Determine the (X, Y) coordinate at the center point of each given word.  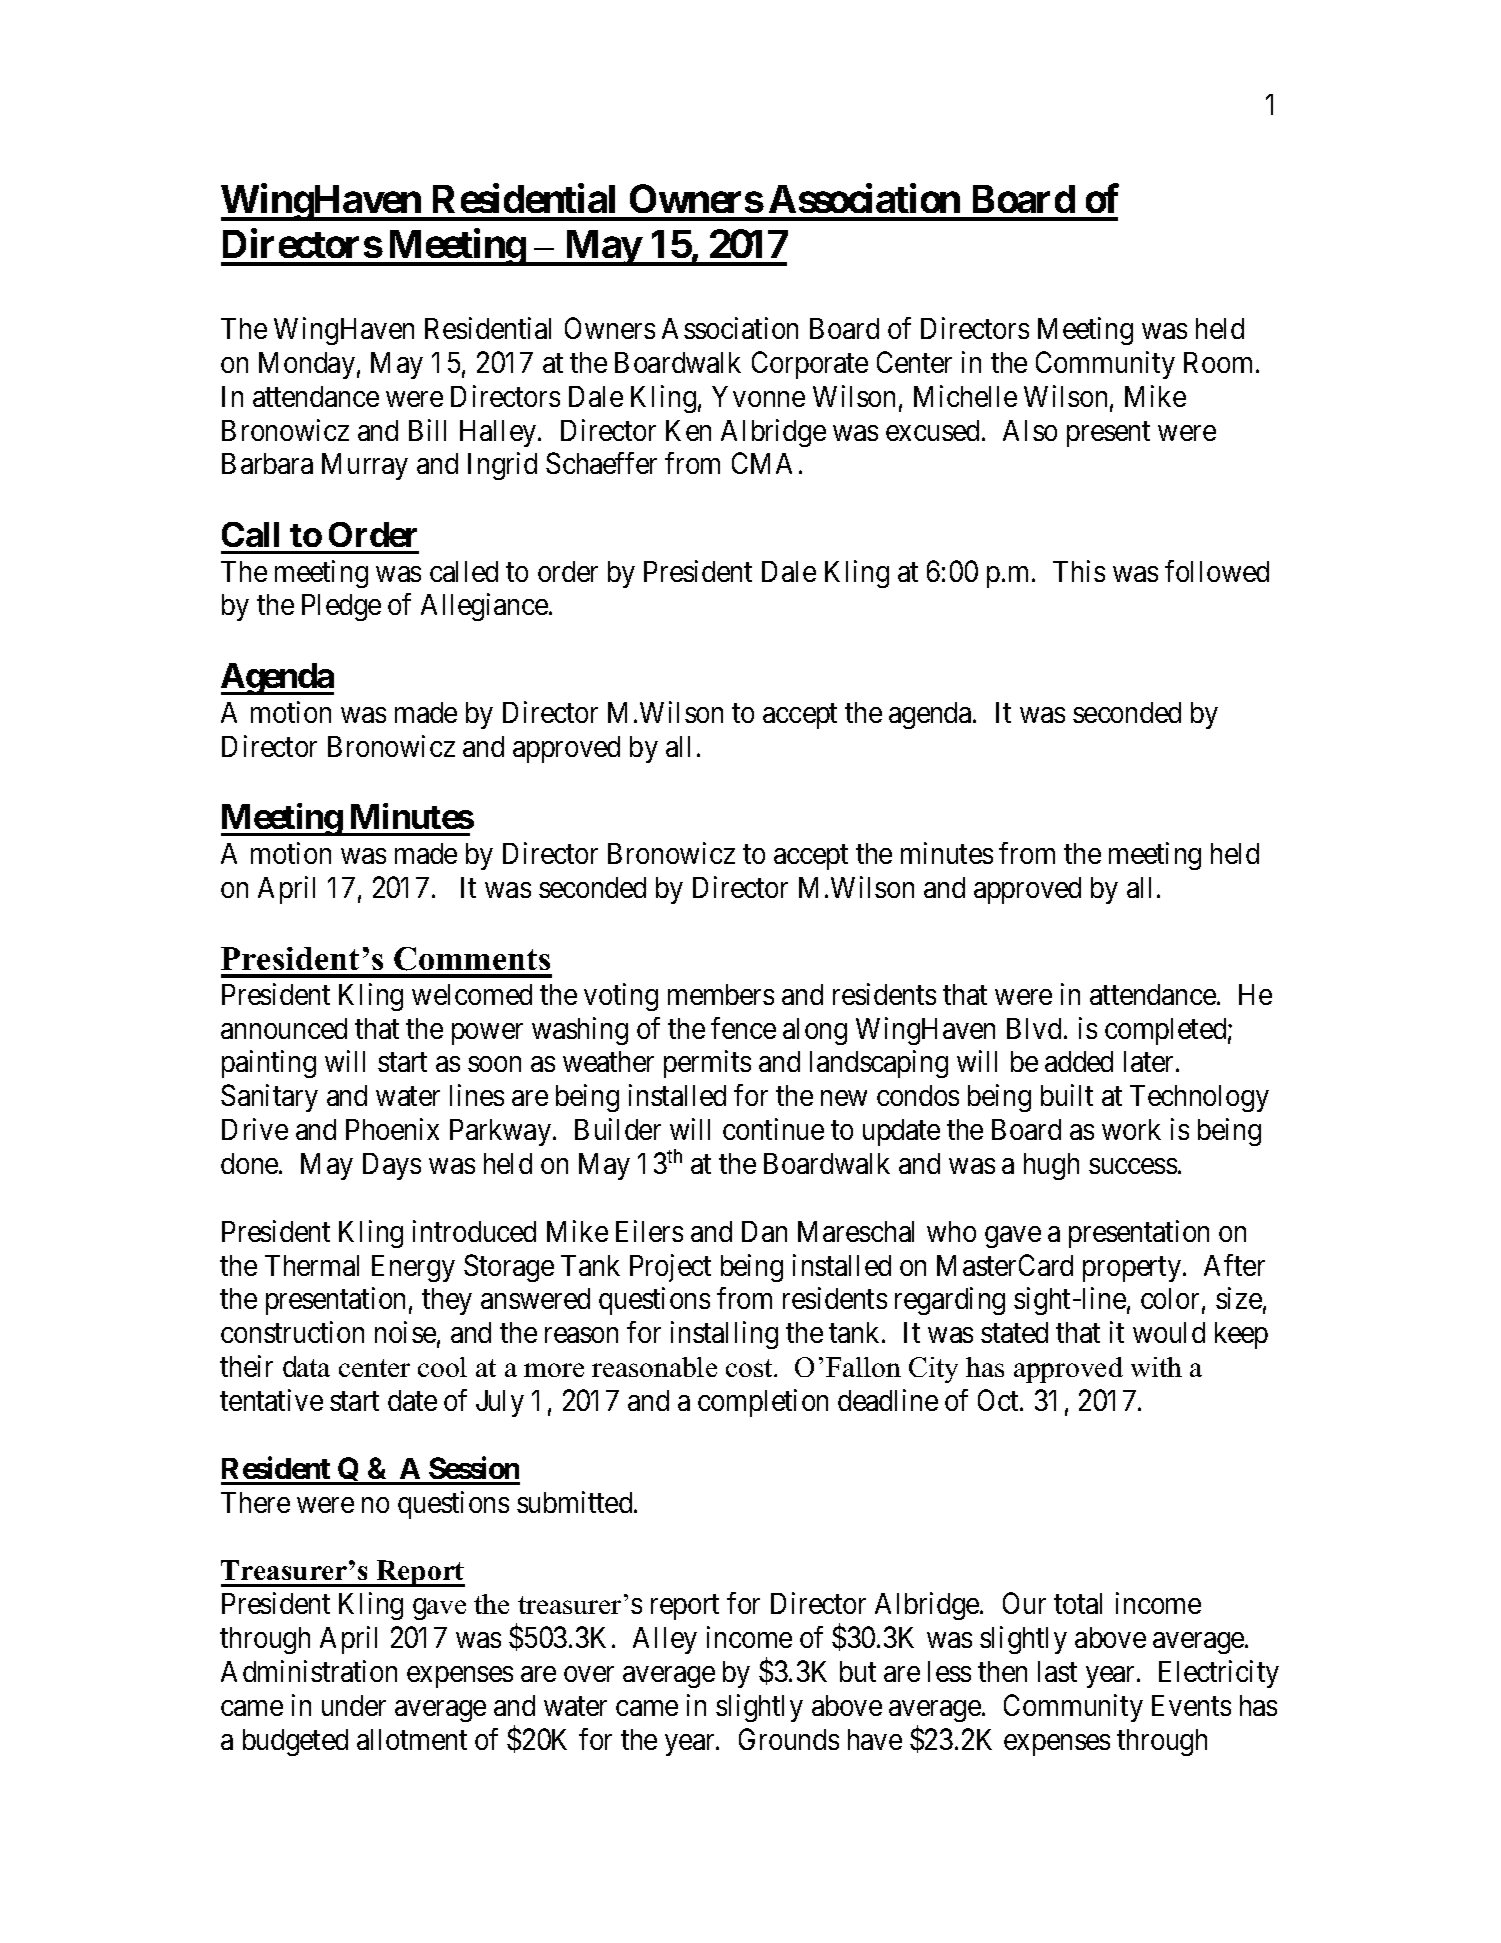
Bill (427, 430)
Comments (472, 959)
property (1133, 1269)
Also (1030, 430)
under (354, 1705)
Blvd (1034, 1028)
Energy (413, 1268)
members (721, 994)
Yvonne (758, 396)
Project (670, 1268)
